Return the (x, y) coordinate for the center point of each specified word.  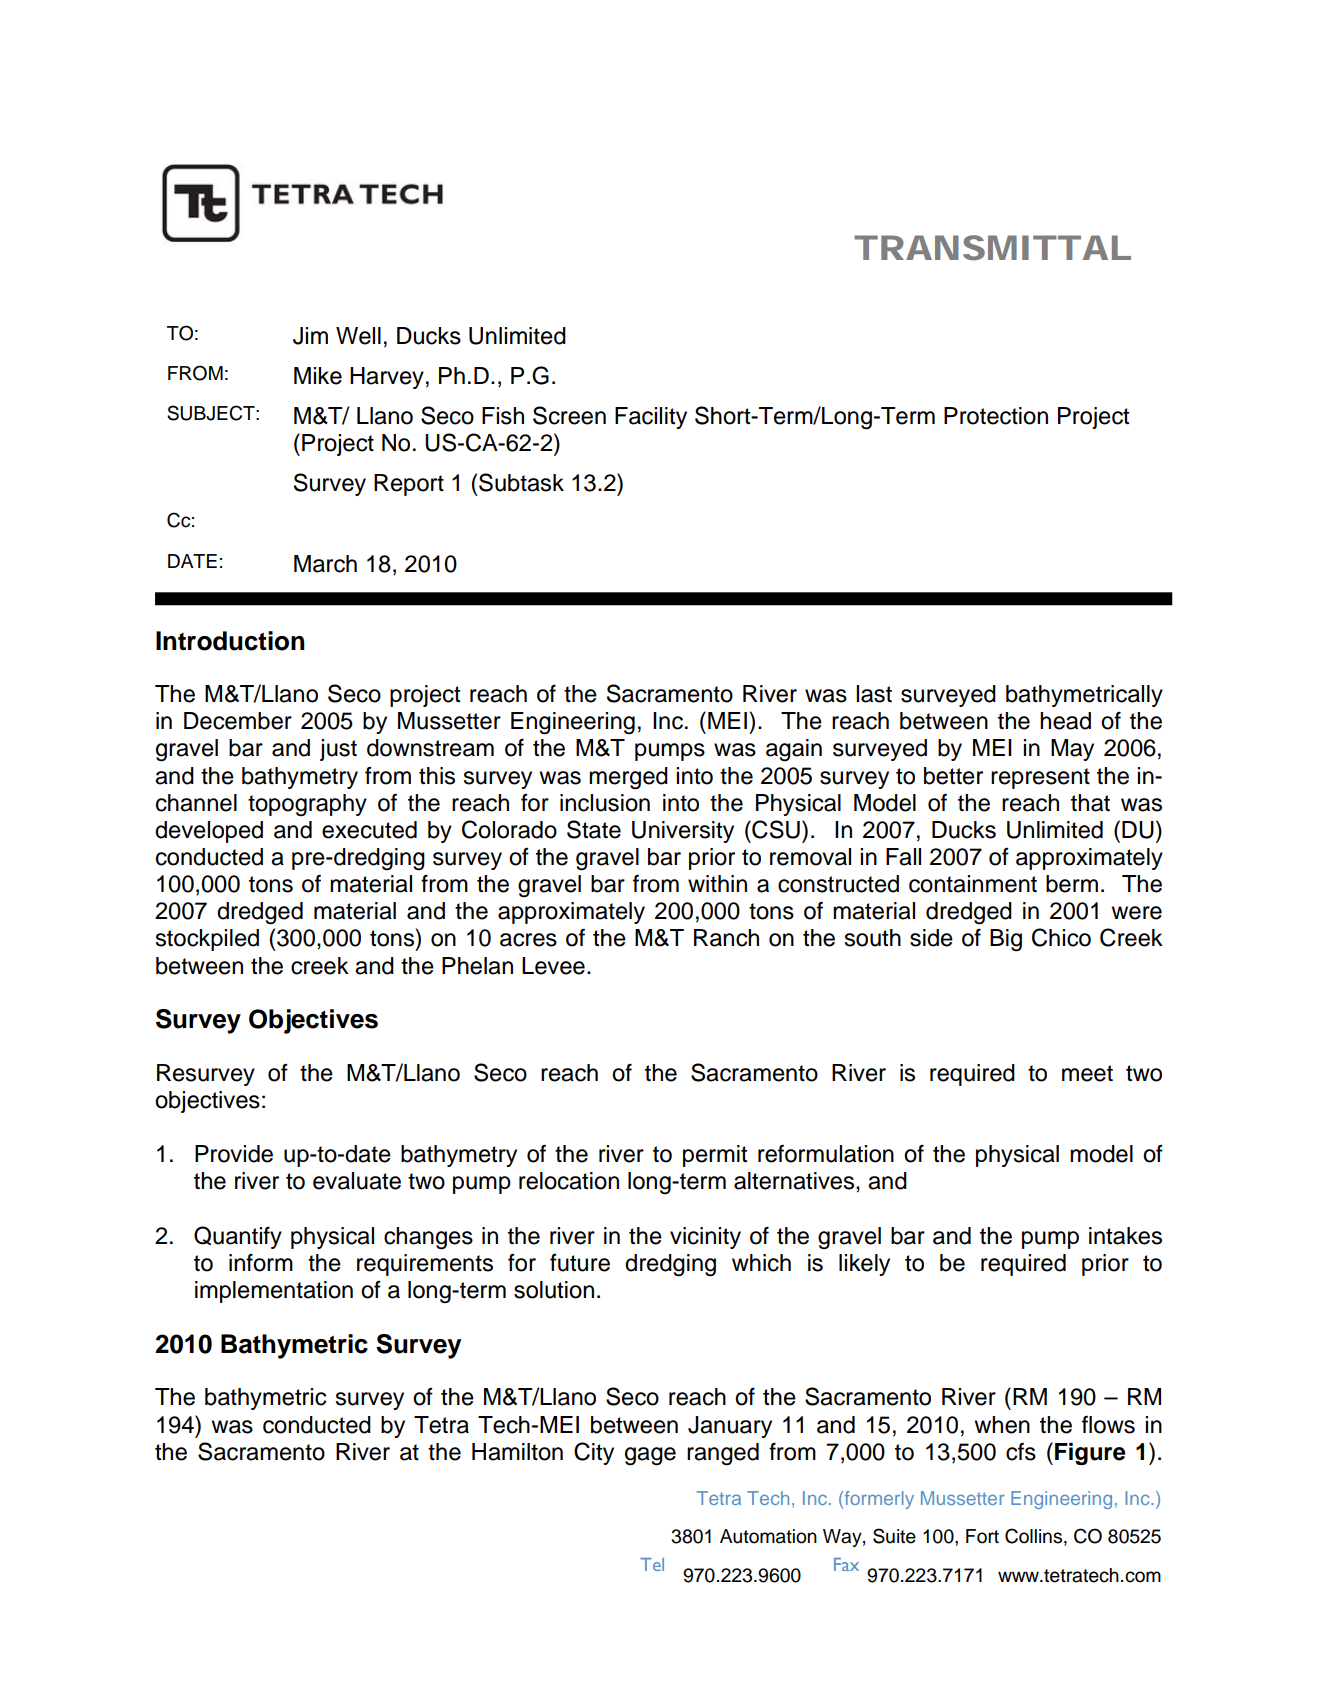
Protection (996, 416)
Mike (318, 376)
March (325, 564)
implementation (274, 1292)
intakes (1125, 1236)
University (683, 832)
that (1090, 803)
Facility (651, 418)
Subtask (521, 482)
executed (369, 830)
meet (1087, 1073)
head (1065, 721)
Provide (234, 1154)
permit (715, 1156)
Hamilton (517, 1452)
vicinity (705, 1238)
